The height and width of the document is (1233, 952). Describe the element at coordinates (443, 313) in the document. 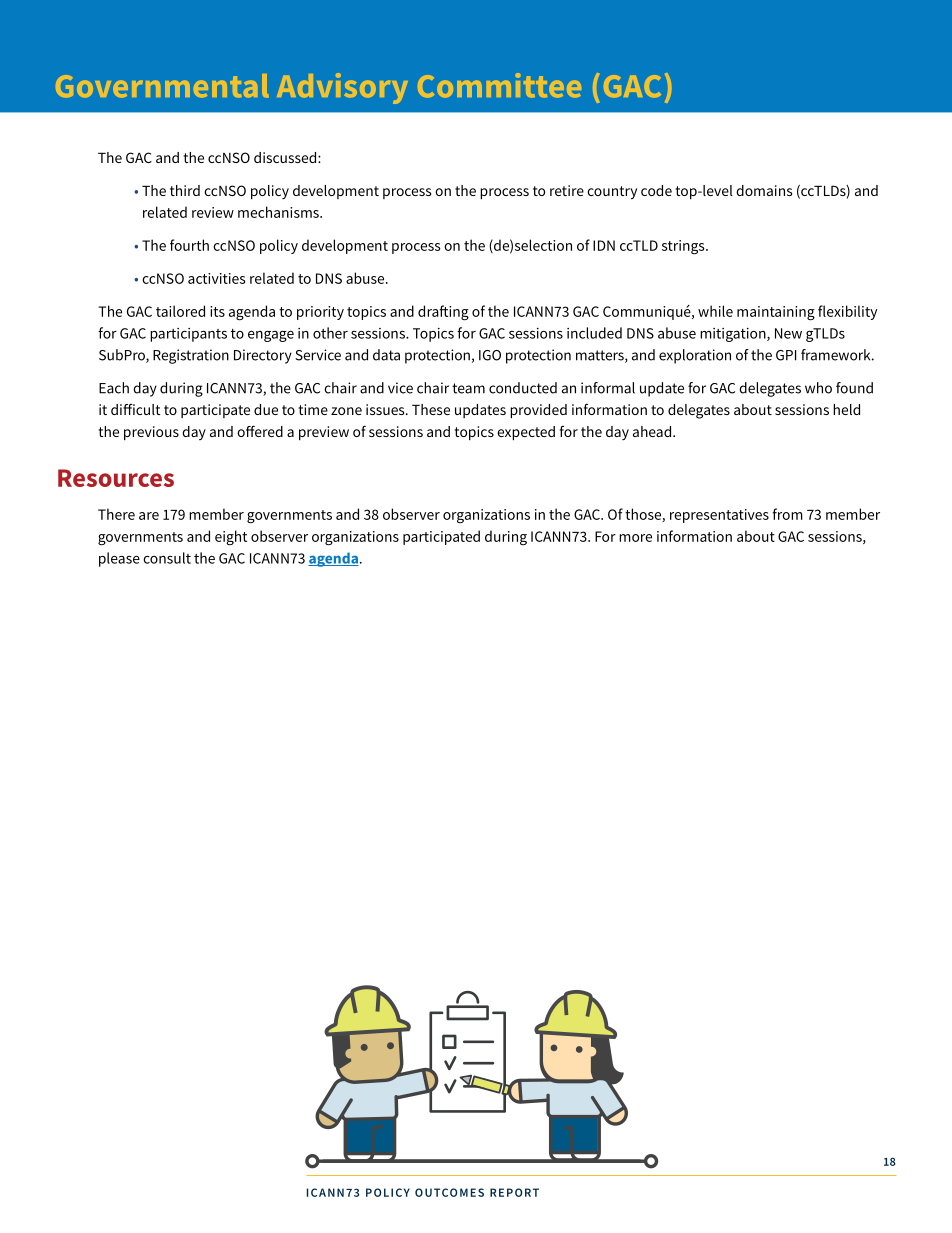

I see `drafting` at that location.
